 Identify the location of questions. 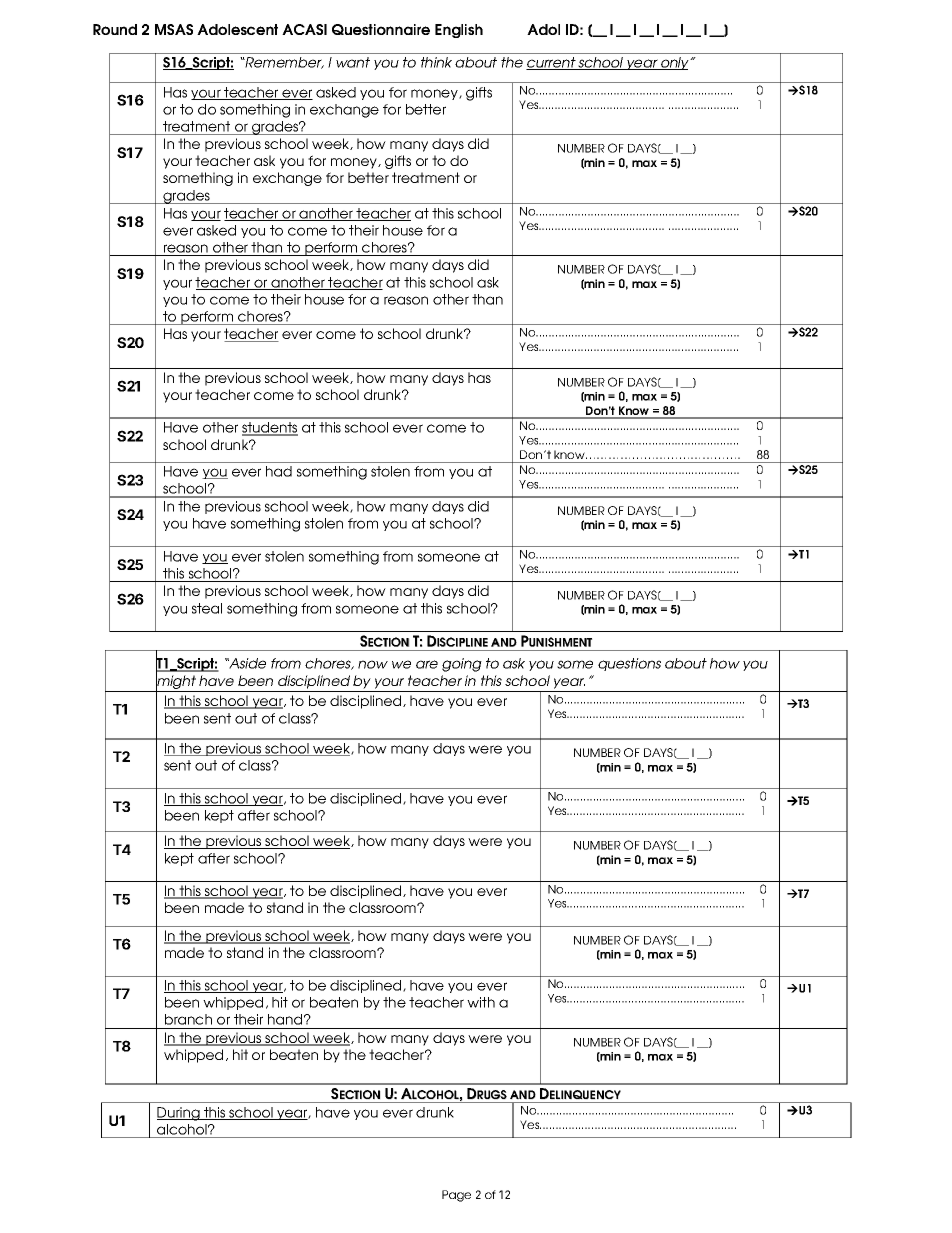
(629, 664).
